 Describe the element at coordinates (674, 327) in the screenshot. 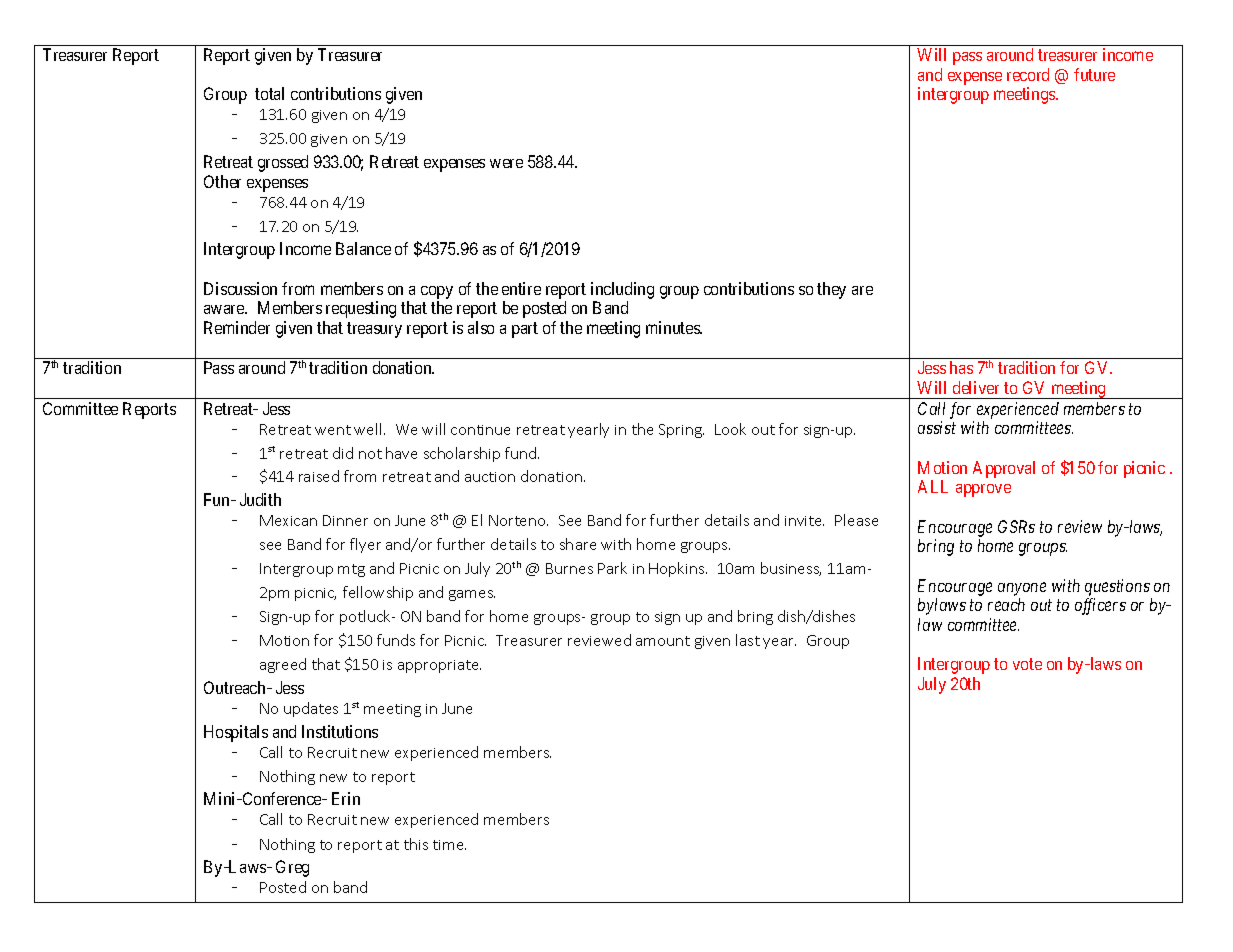

I see `minutes` at that location.
